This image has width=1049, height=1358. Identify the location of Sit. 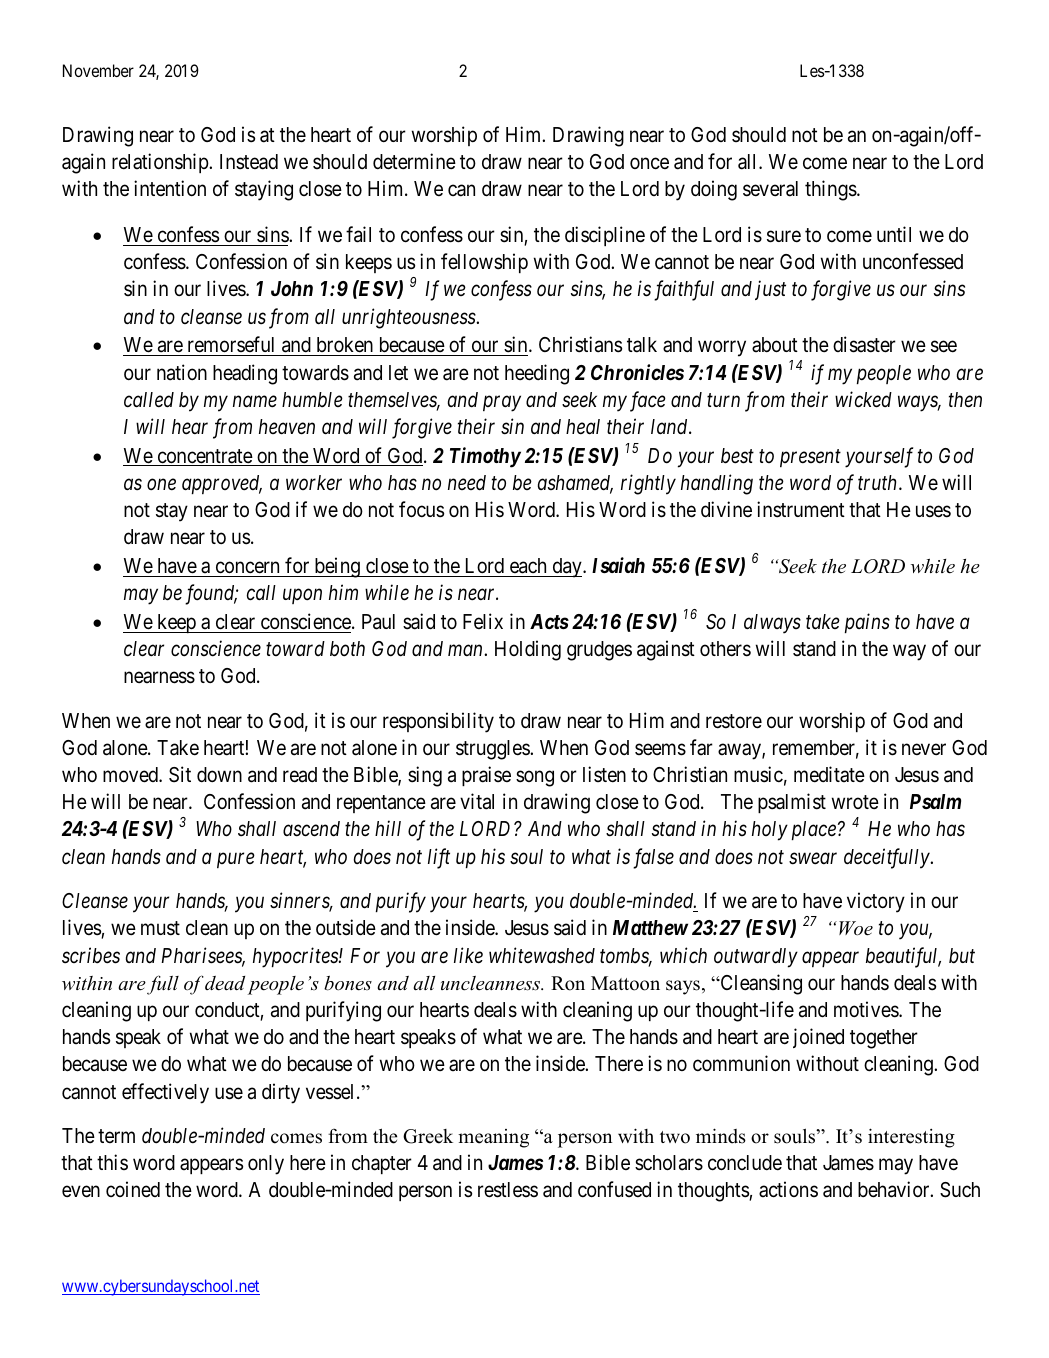
(180, 774).
